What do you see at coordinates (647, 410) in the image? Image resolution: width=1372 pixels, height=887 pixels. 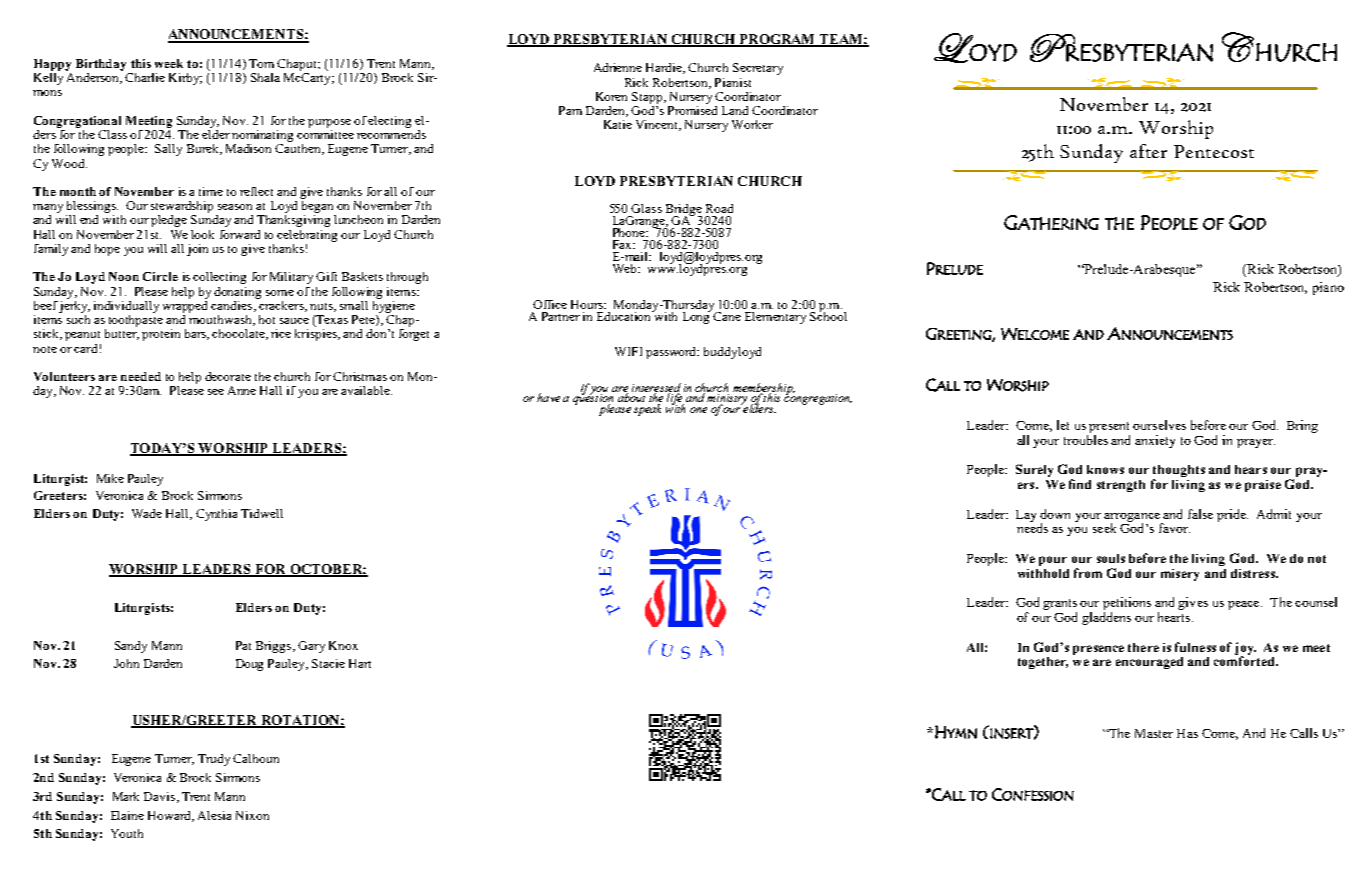 I see `speak` at bounding box center [647, 410].
